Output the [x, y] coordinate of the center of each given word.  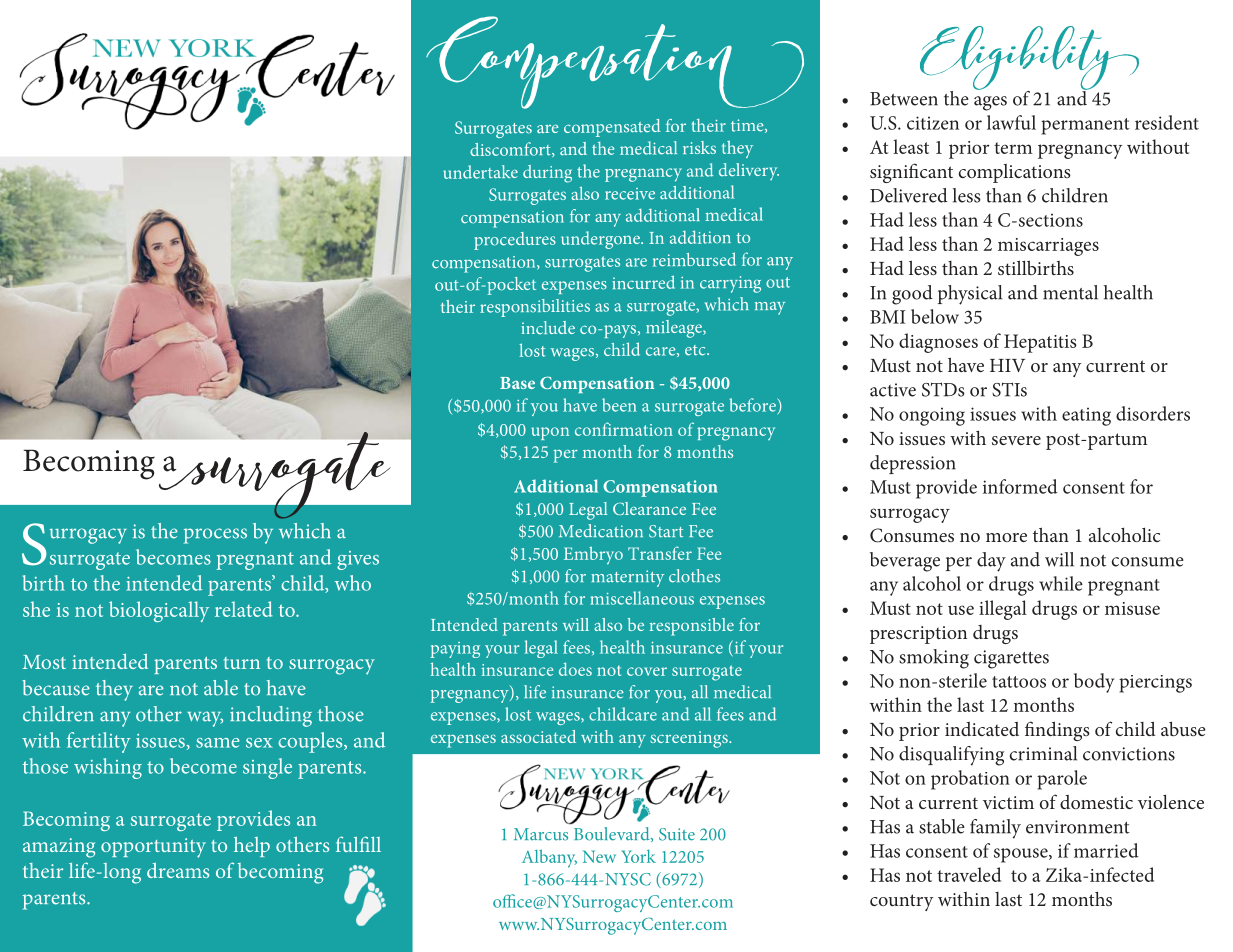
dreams [178, 870]
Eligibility [1029, 60]
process [215, 536]
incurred [643, 282]
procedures [515, 241]
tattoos [1019, 682]
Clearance [649, 508]
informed [1020, 486]
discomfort [511, 149]
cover [647, 671]
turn [242, 663]
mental [1070, 292]
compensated [612, 128]
